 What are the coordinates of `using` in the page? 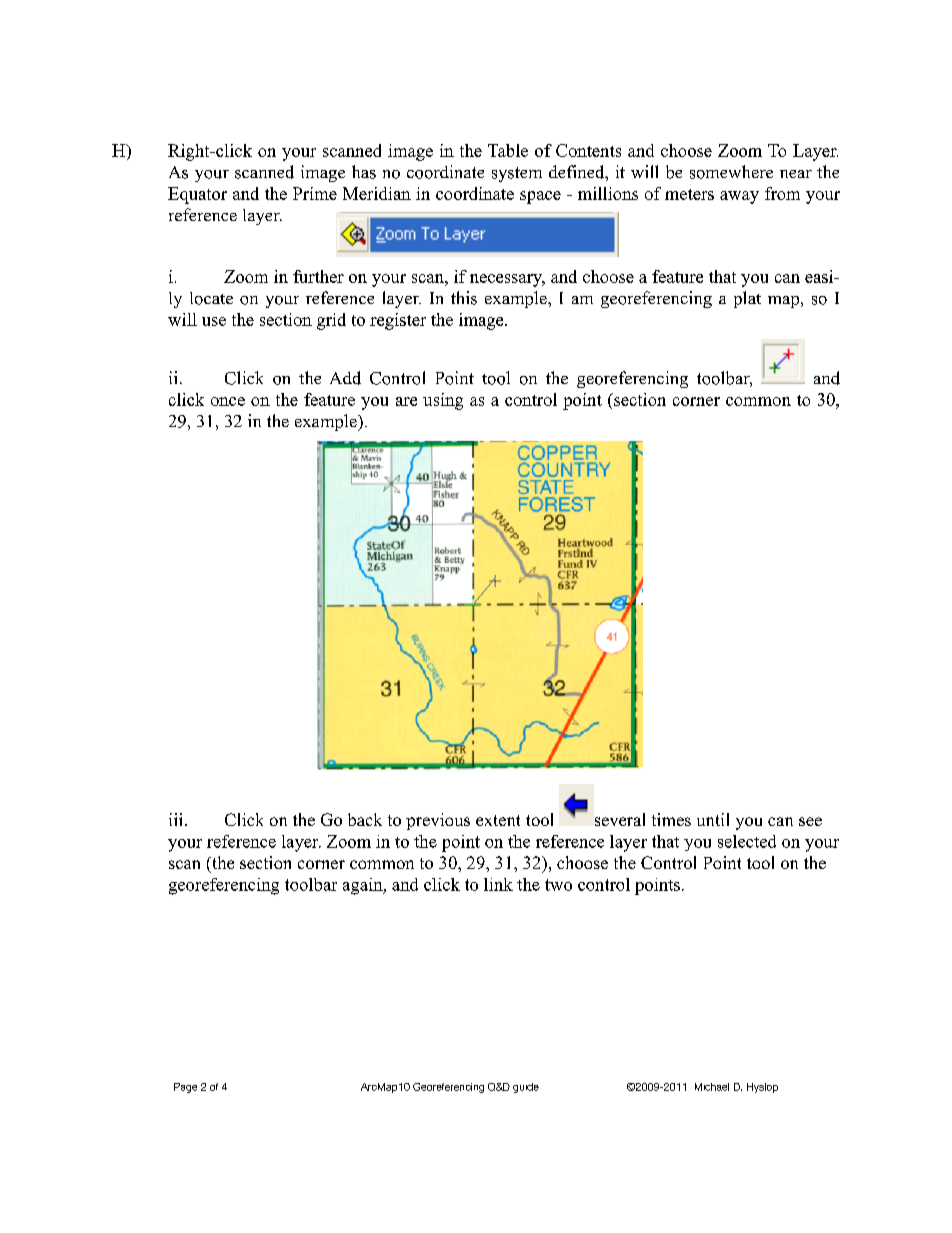 It's located at (443, 401).
